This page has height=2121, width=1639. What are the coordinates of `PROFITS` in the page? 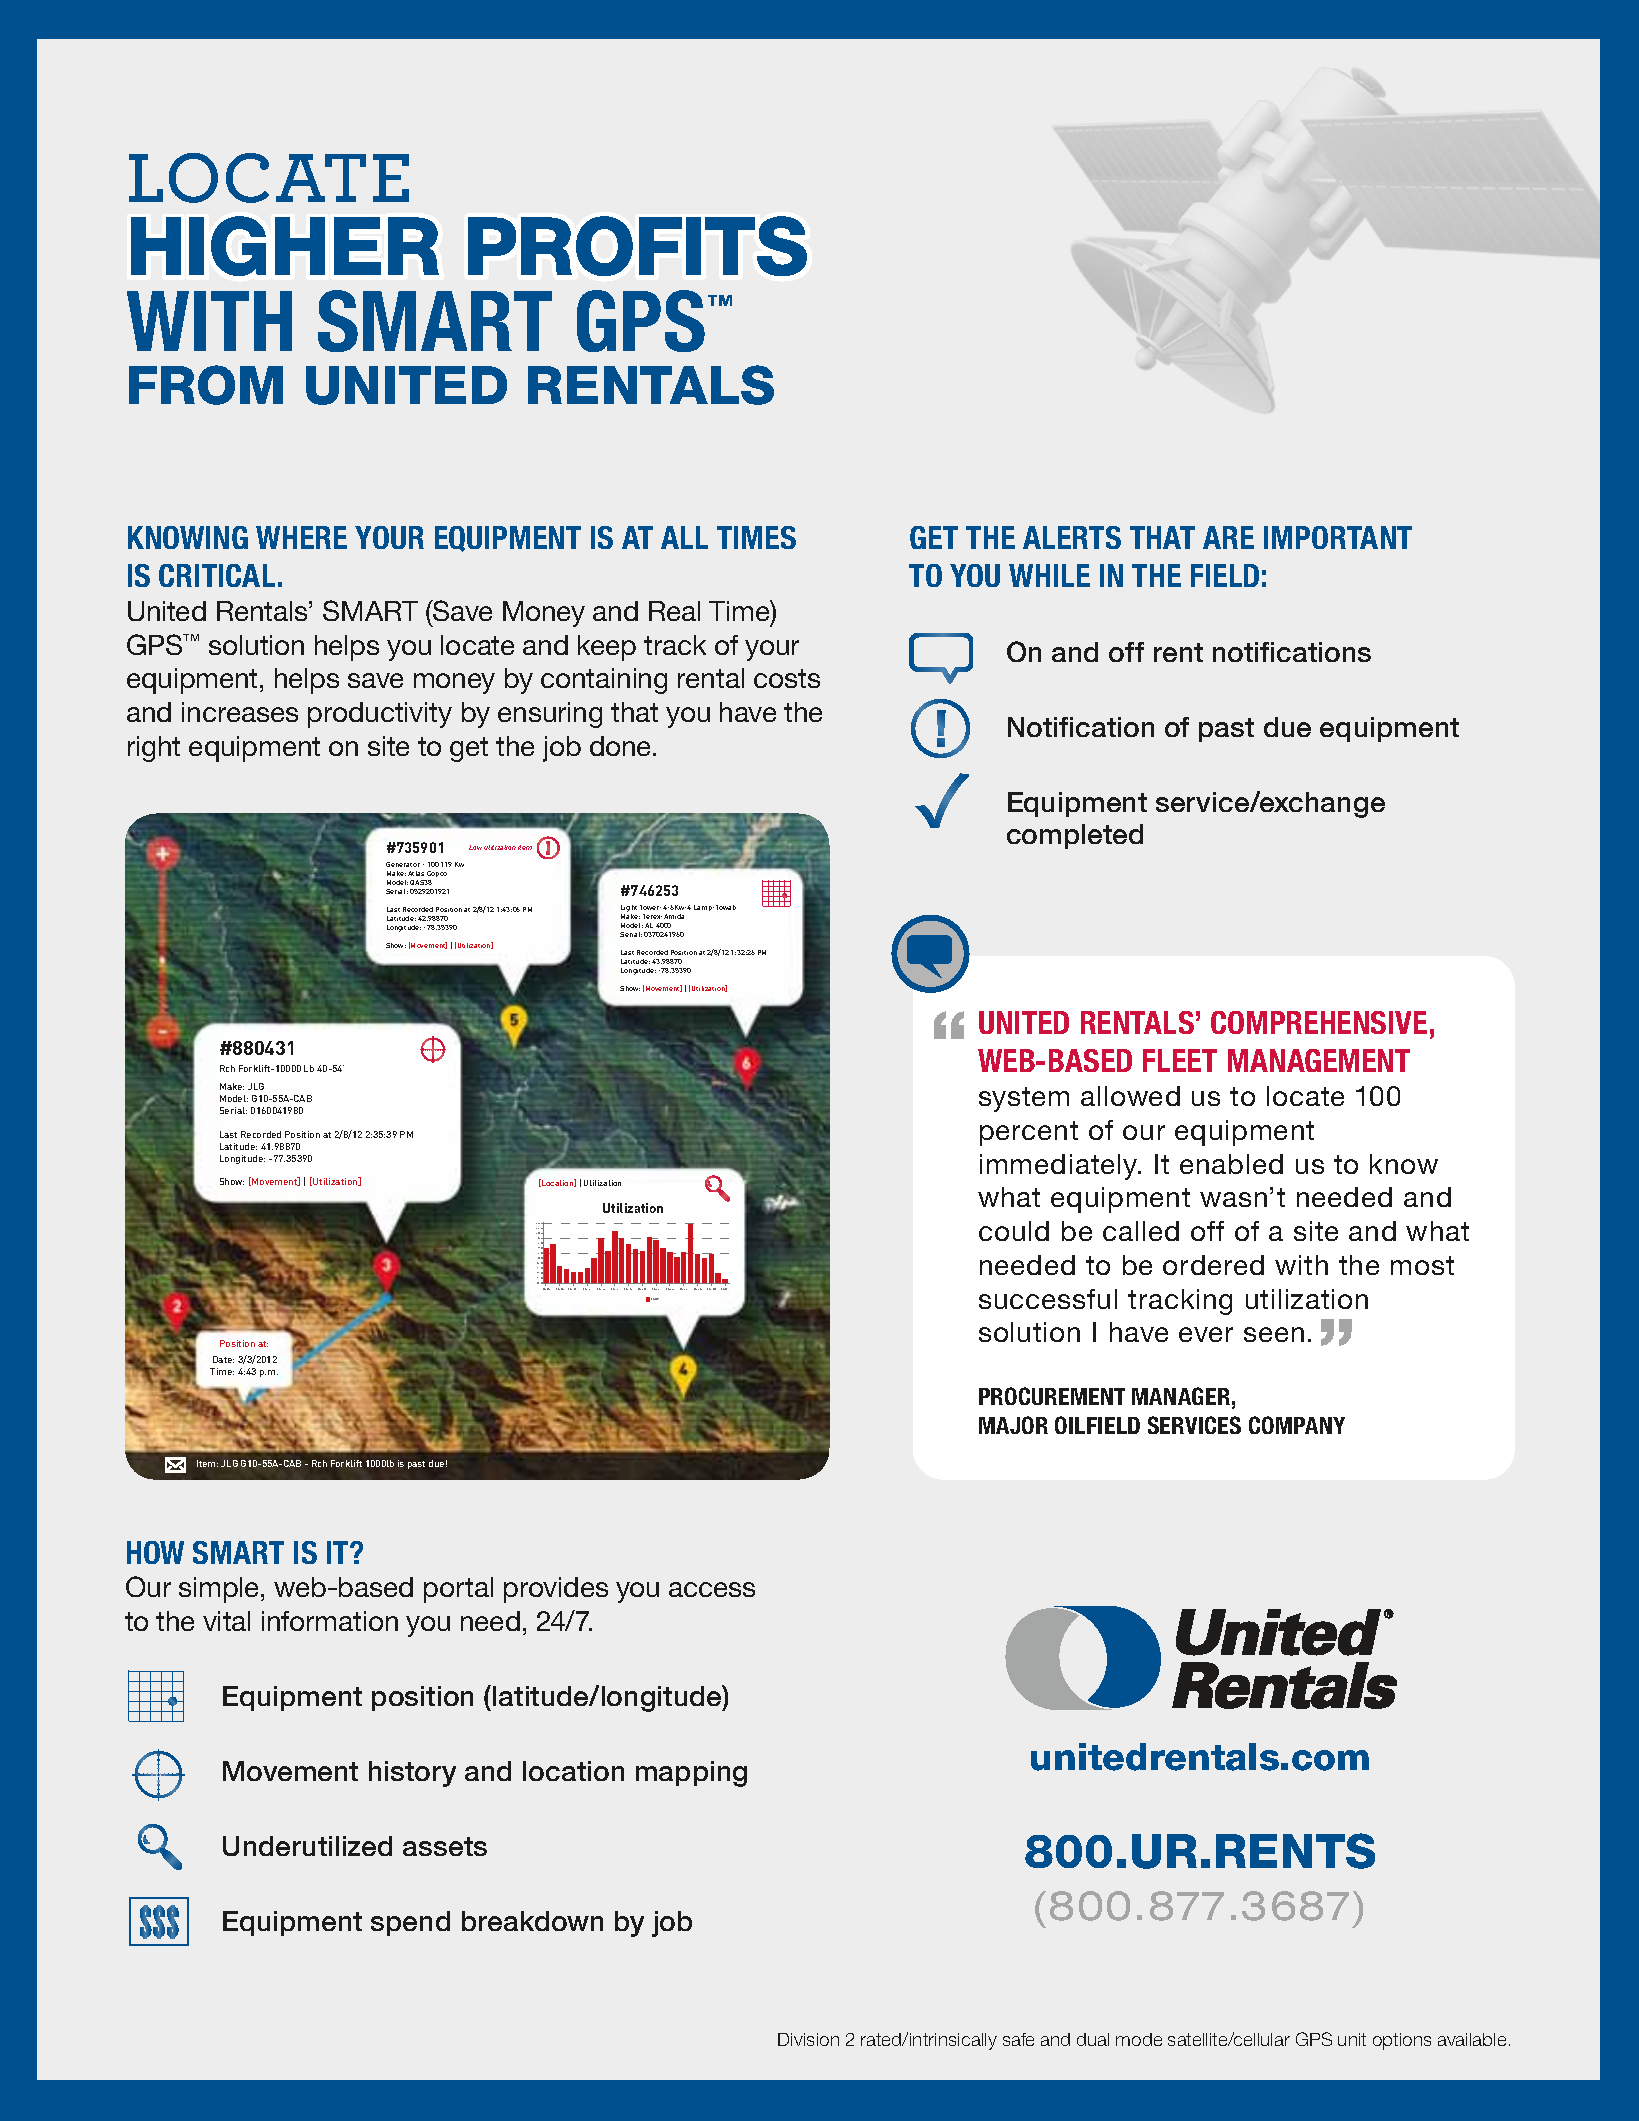 It's located at (637, 246).
